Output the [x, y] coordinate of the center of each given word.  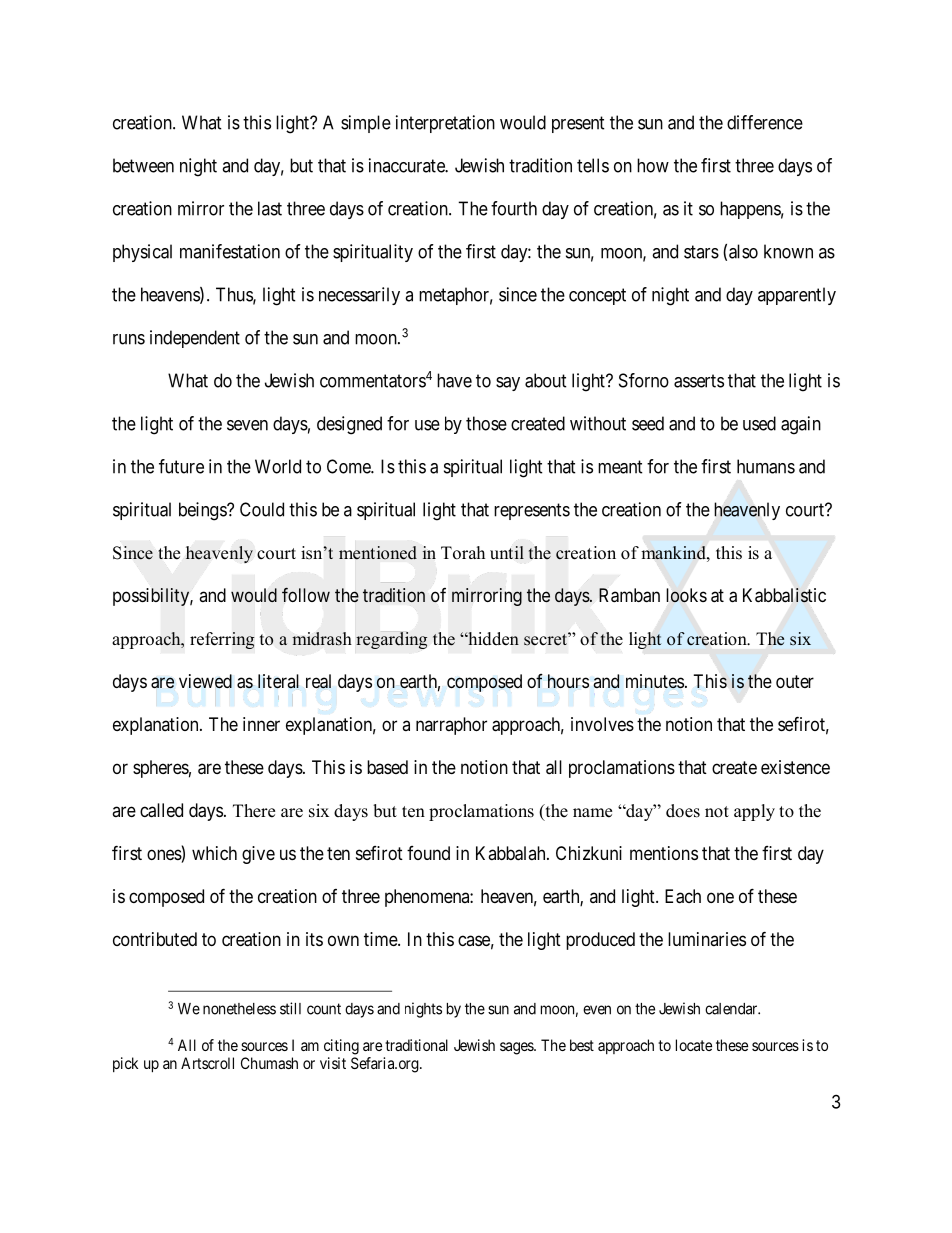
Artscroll [207, 1063]
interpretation [445, 124]
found [428, 853]
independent [195, 339]
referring [222, 640]
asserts [699, 381]
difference [765, 122]
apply [754, 812]
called [161, 810]
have [454, 380]
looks [686, 595]
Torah [463, 553]
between [143, 165]
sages [517, 1048]
